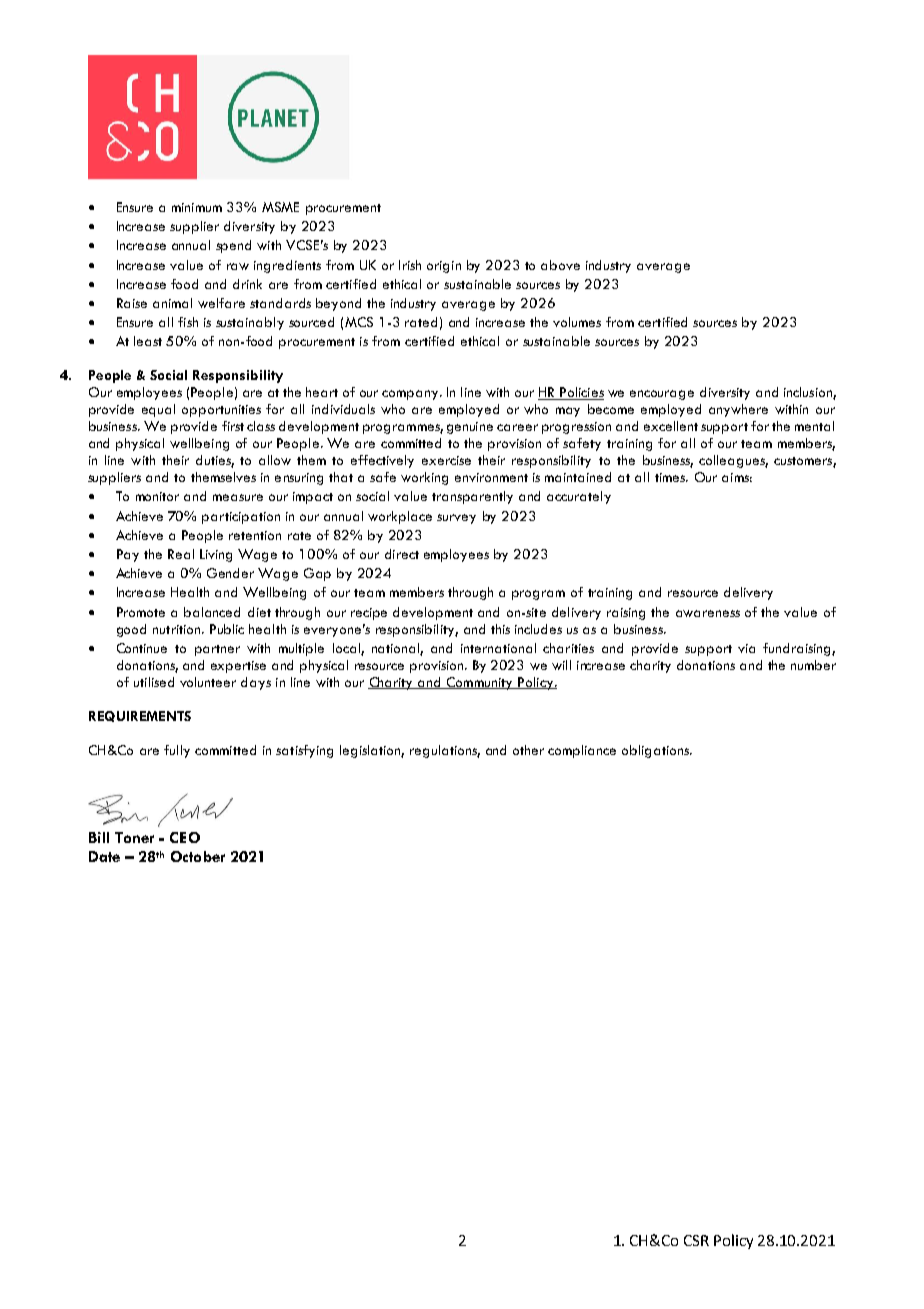 The width and height of the screenshot is (924, 1309). Describe the element at coordinates (656, 751) in the screenshot. I see `obligations` at that location.
